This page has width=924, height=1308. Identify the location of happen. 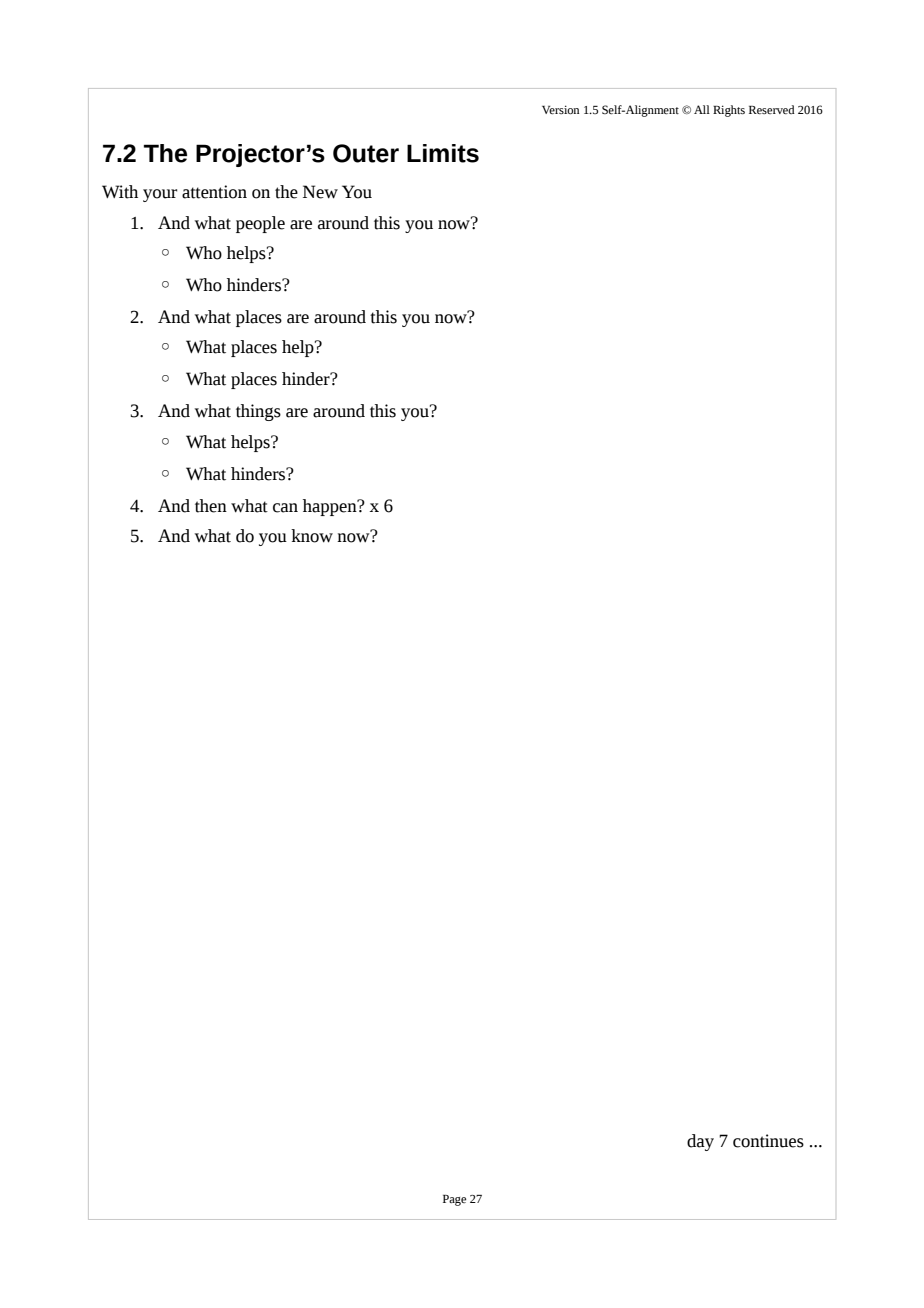
(331, 507).
